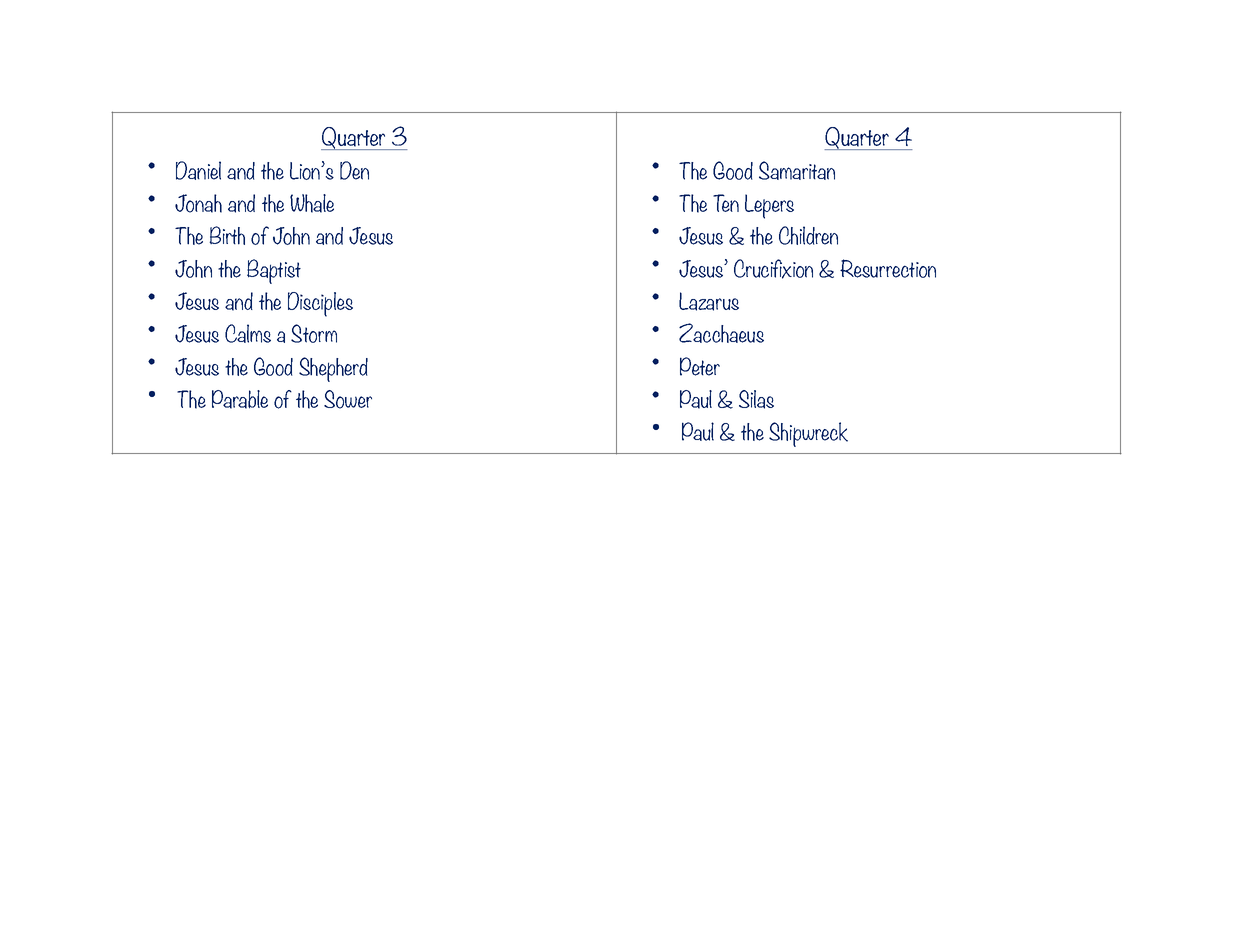 Image resolution: width=1233 pixels, height=952 pixels. Describe the element at coordinates (726, 203) in the image. I see `Ten` at that location.
